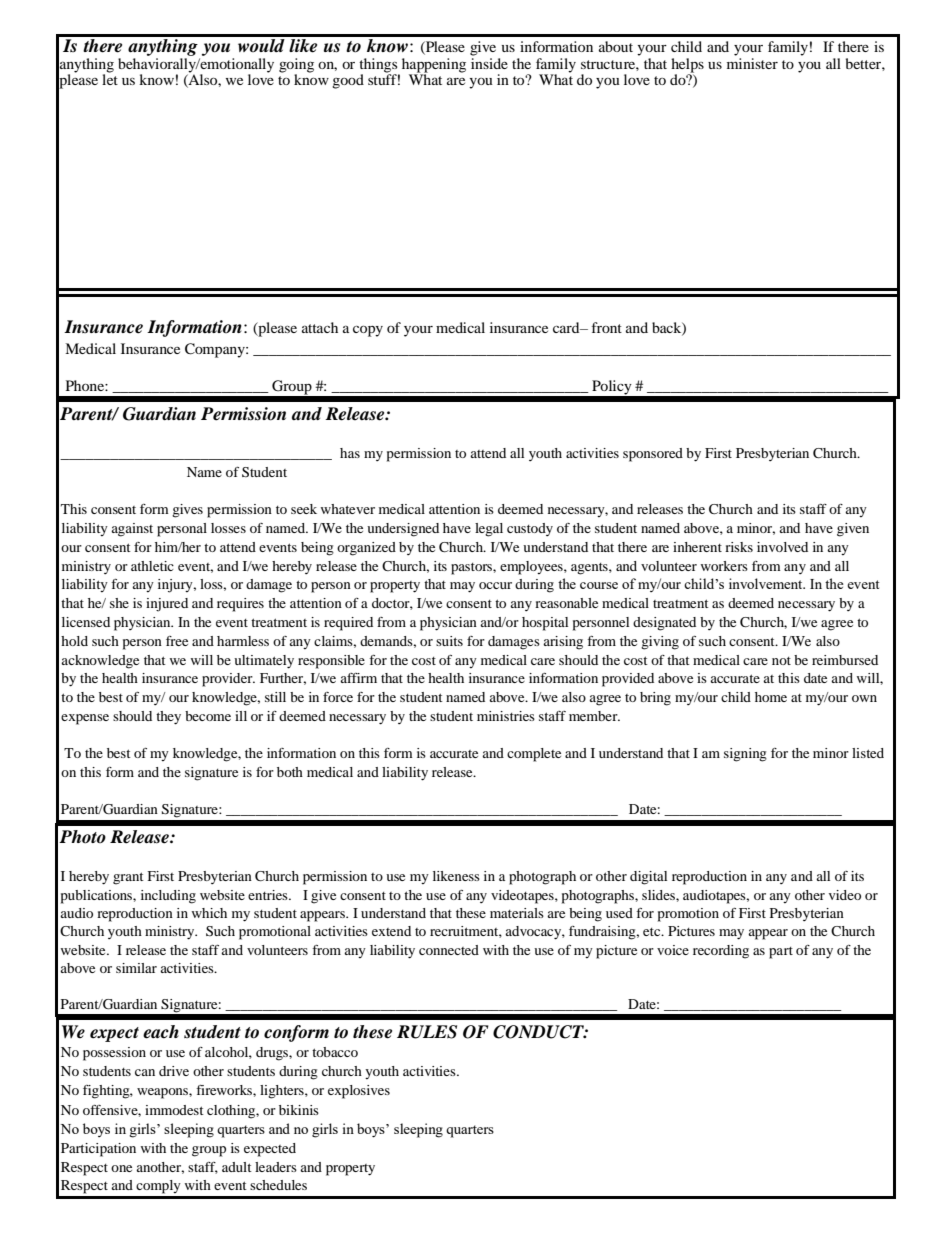 The image size is (952, 1233). Describe the element at coordinates (237, 1167) in the screenshot. I see `adult` at that location.
